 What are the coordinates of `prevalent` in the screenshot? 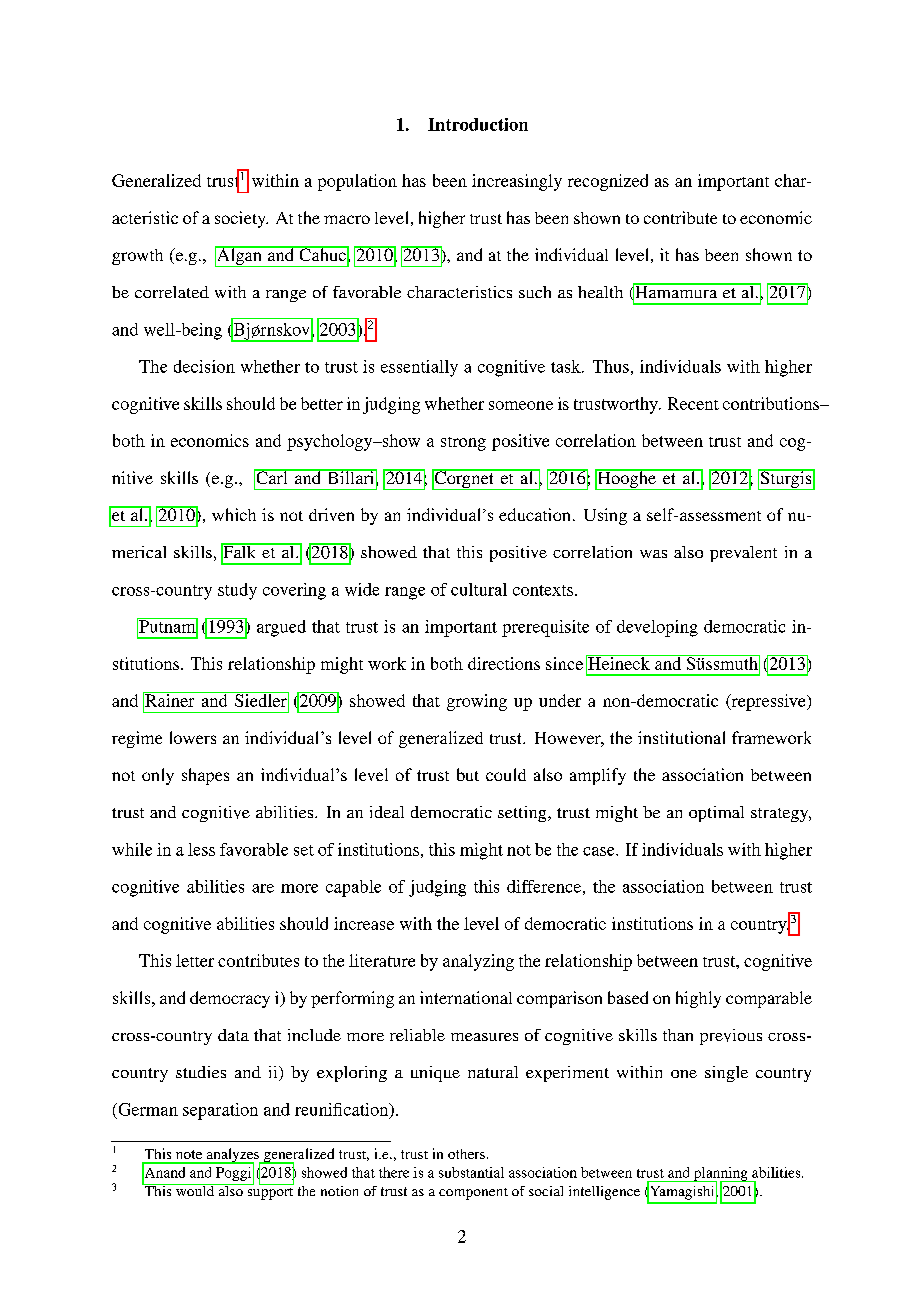 It's located at (743, 554).
